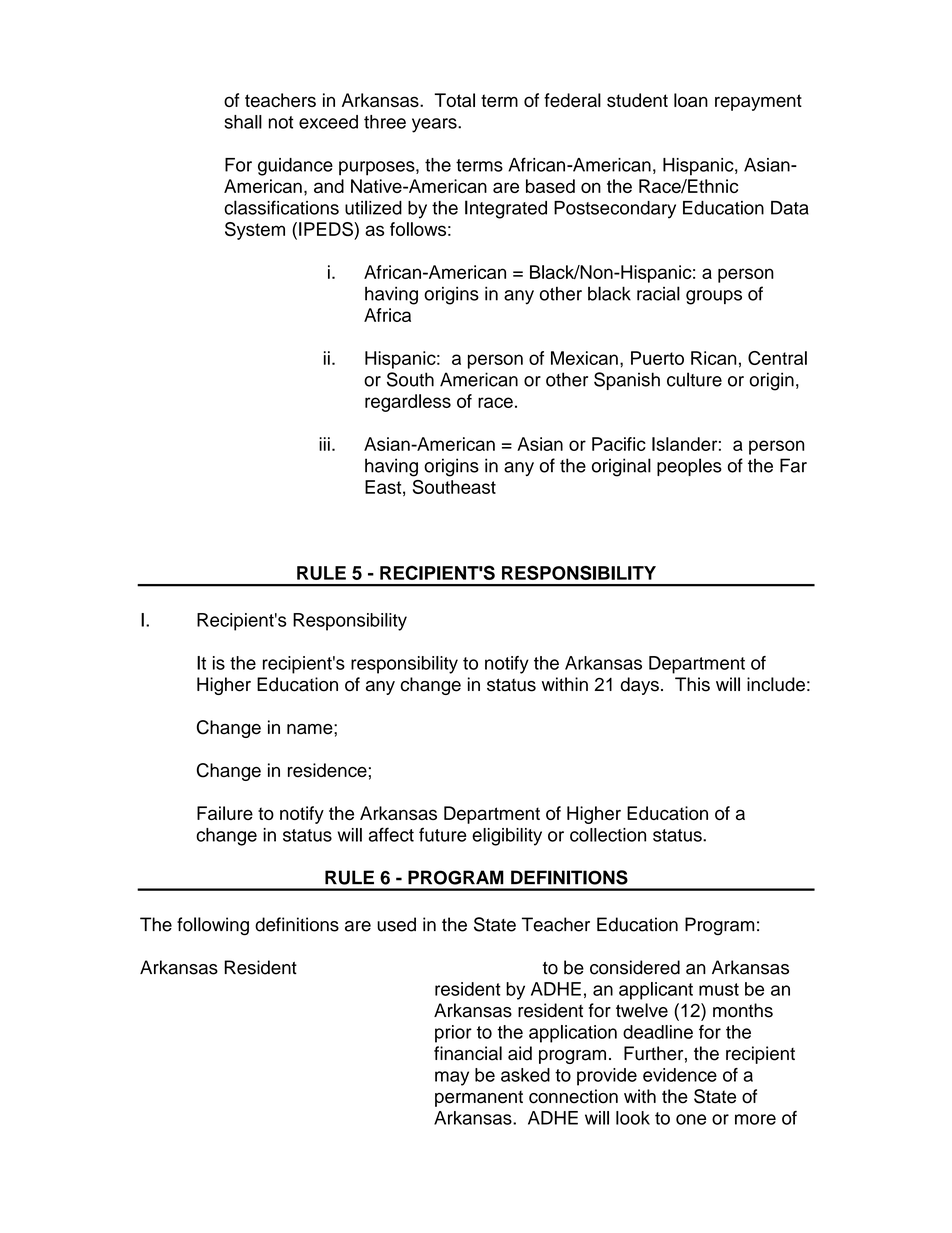 This image has width=952, height=1233. I want to click on permanent, so click(479, 1099).
